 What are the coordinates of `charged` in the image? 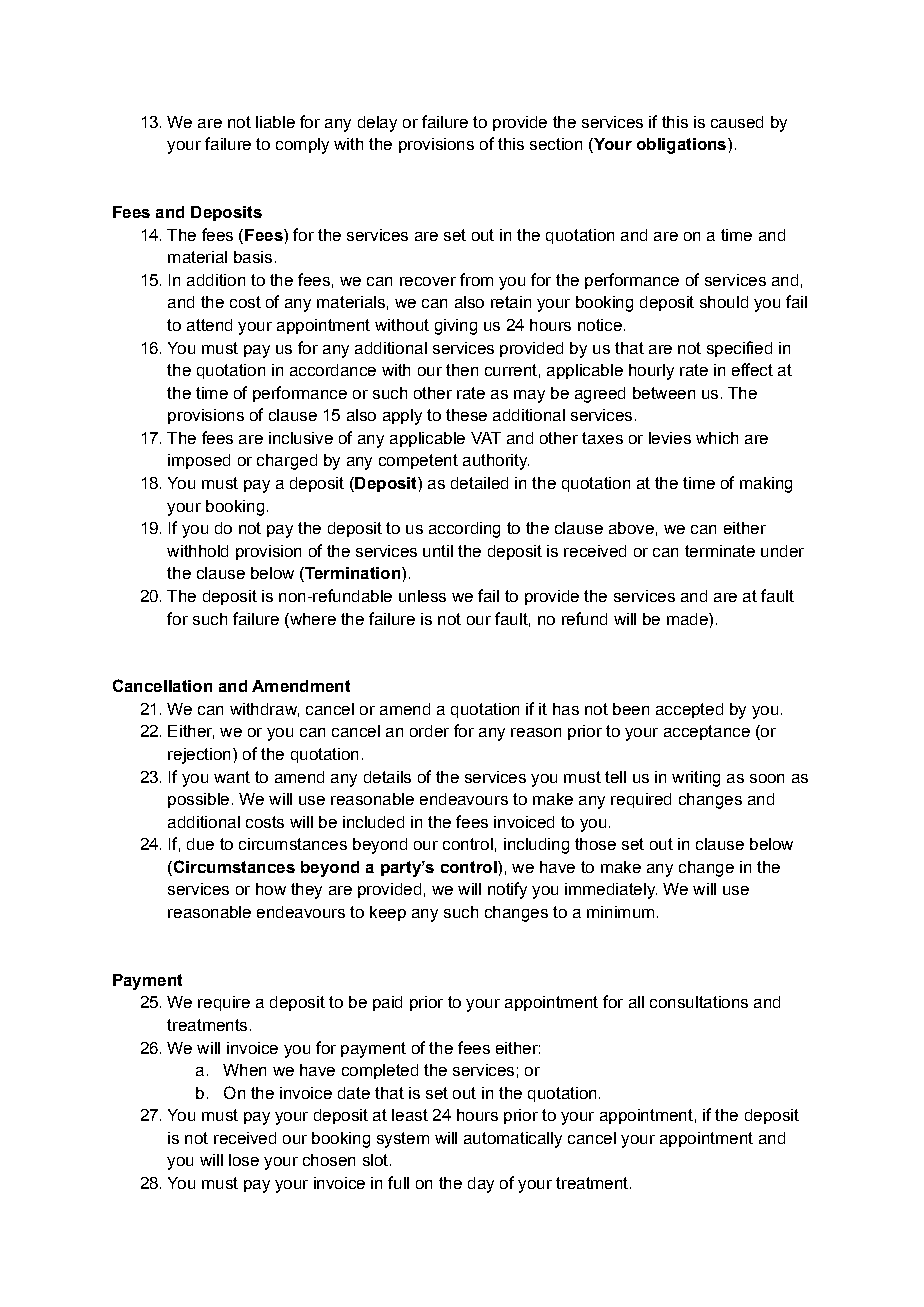 It's located at (287, 462).
